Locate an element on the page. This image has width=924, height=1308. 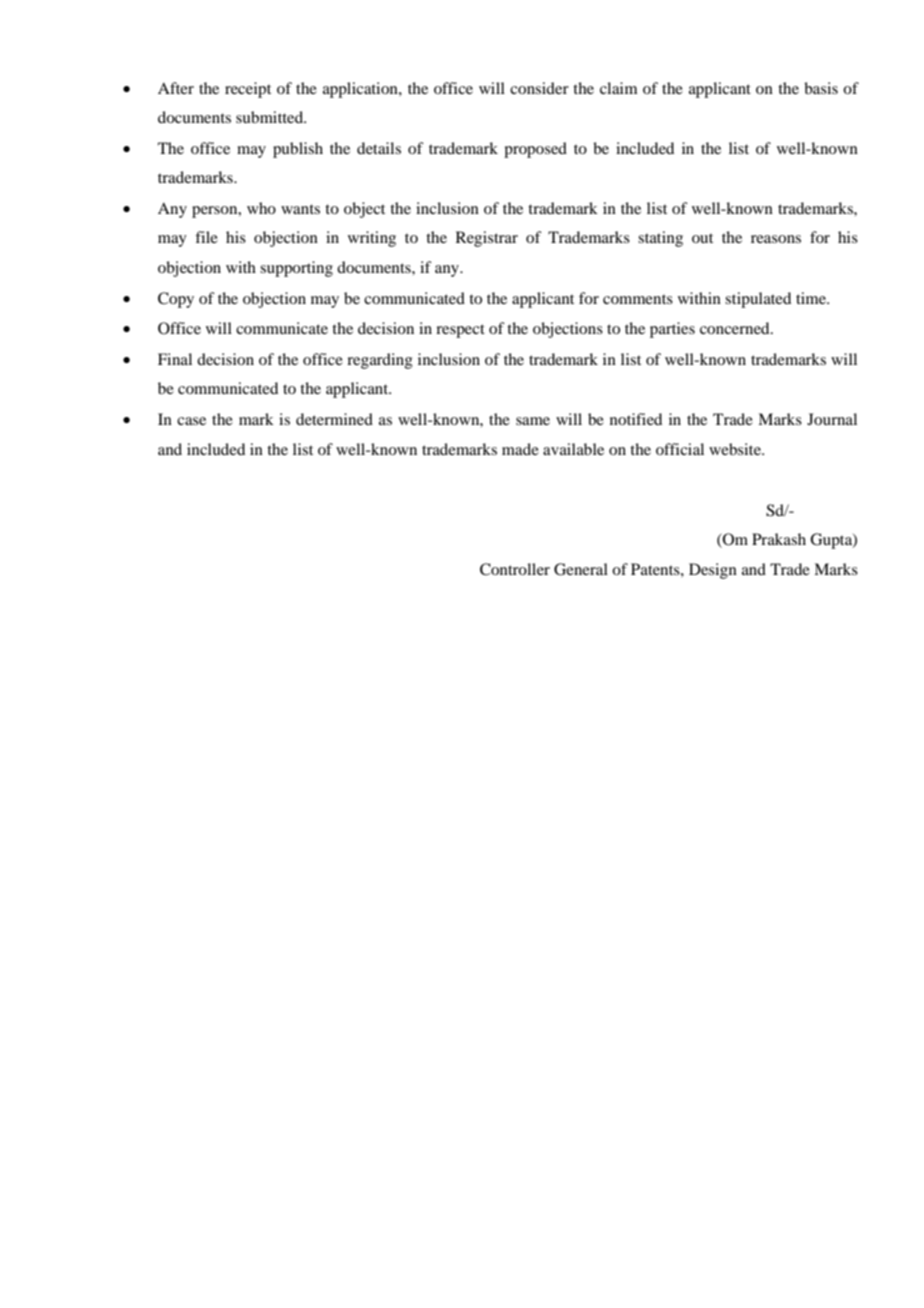
stipulated is located at coordinates (758, 300).
